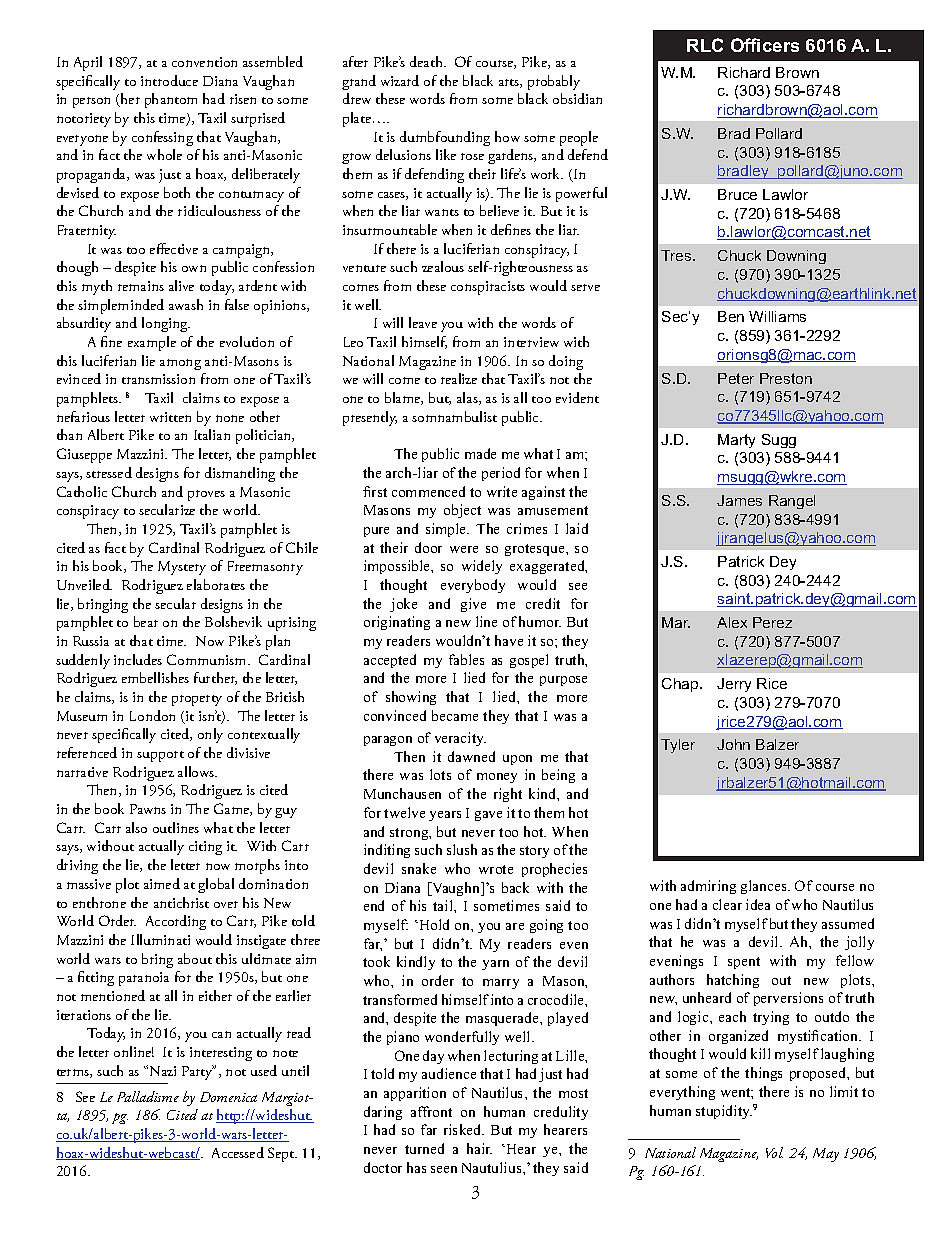 This screenshot has width=952, height=1233. Describe the element at coordinates (170, 417) in the screenshot. I see `written` at that location.
